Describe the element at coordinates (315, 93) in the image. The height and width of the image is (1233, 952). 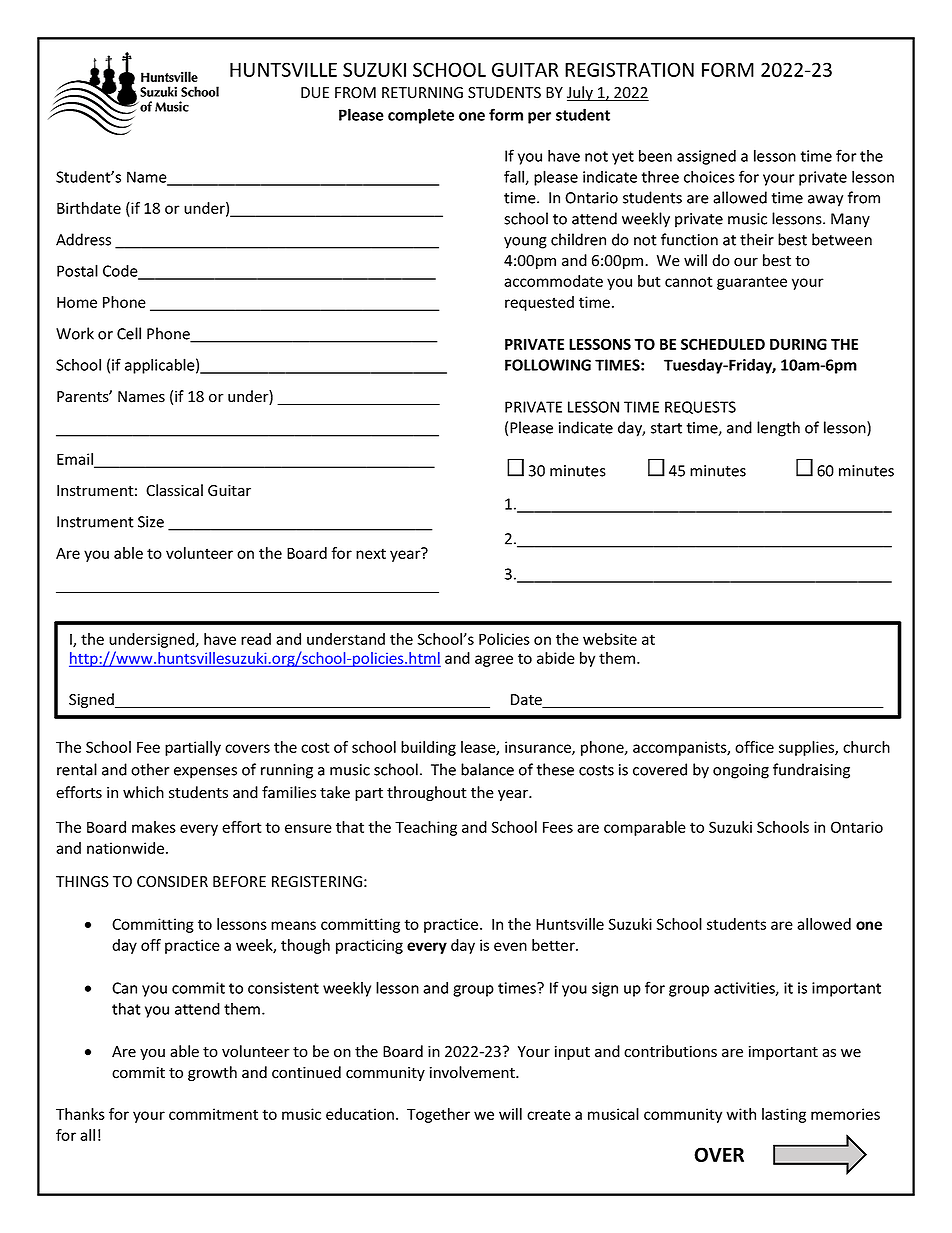
I see `DUE` at that location.
